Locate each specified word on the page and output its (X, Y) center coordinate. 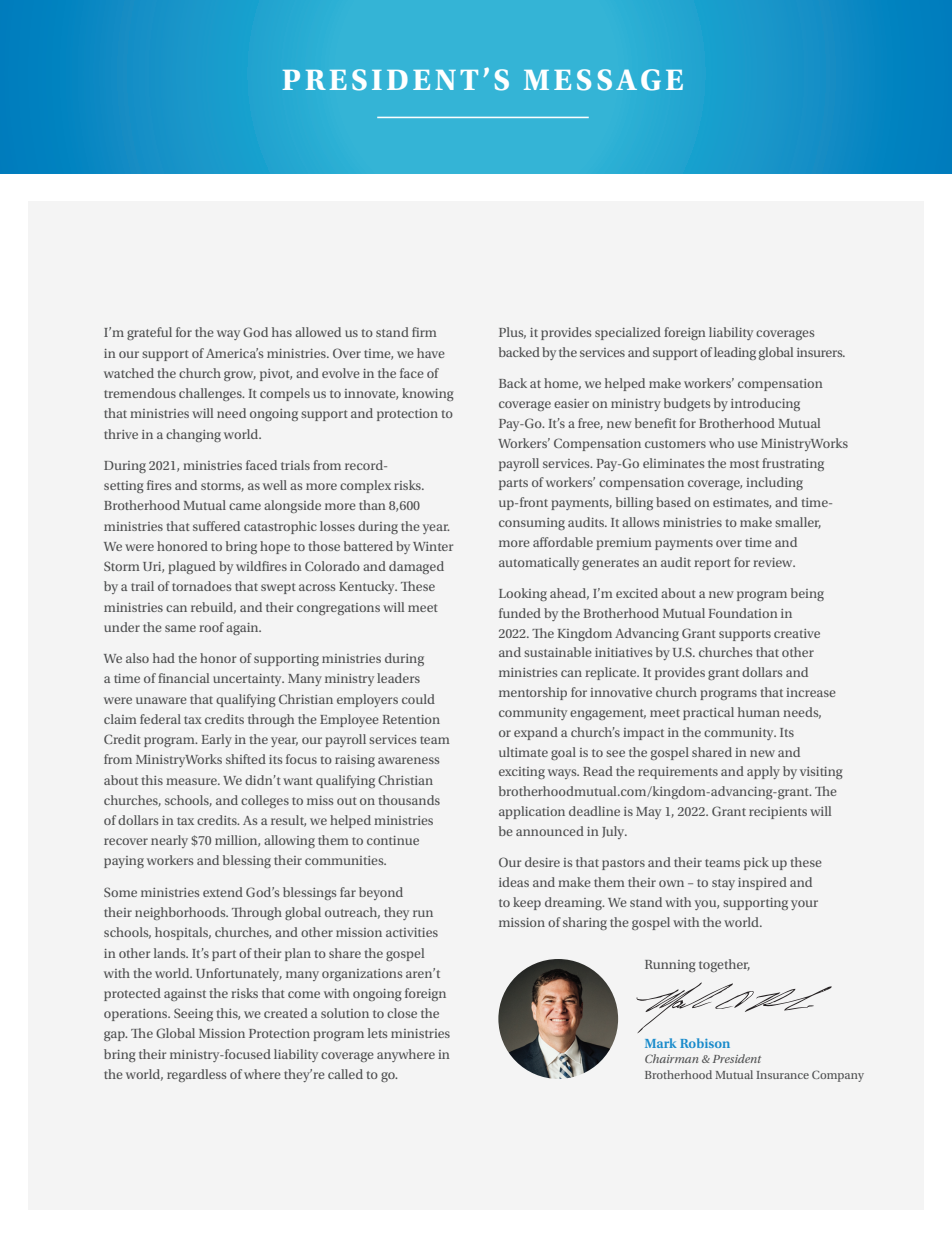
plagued (192, 567)
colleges (265, 801)
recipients (778, 813)
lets (377, 1033)
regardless (196, 1075)
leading (735, 353)
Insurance (782, 1075)
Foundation (743, 613)
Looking (523, 594)
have (431, 353)
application (532, 812)
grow (240, 376)
